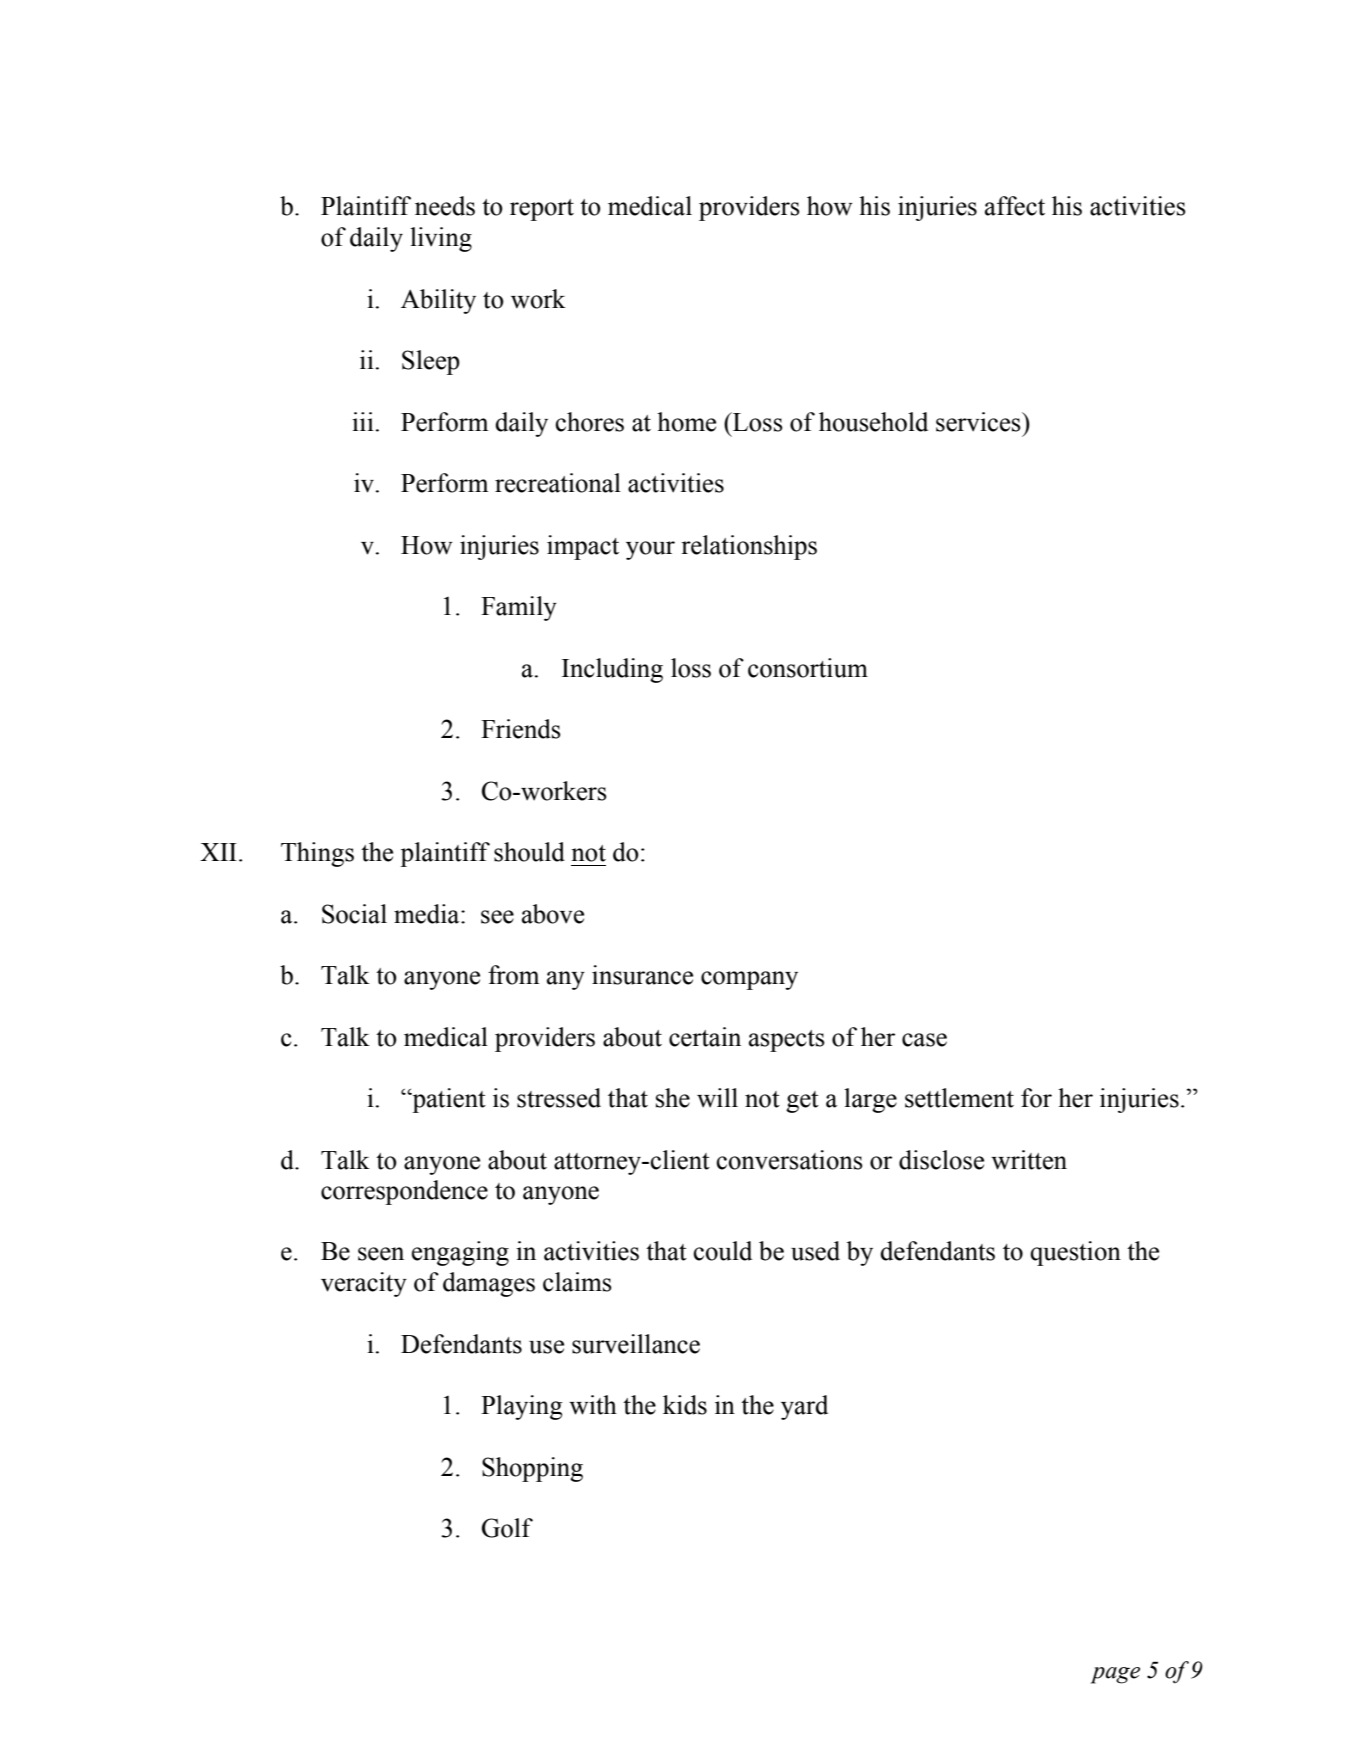 The width and height of the screenshot is (1363, 1764). I want to click on your, so click(650, 550).
